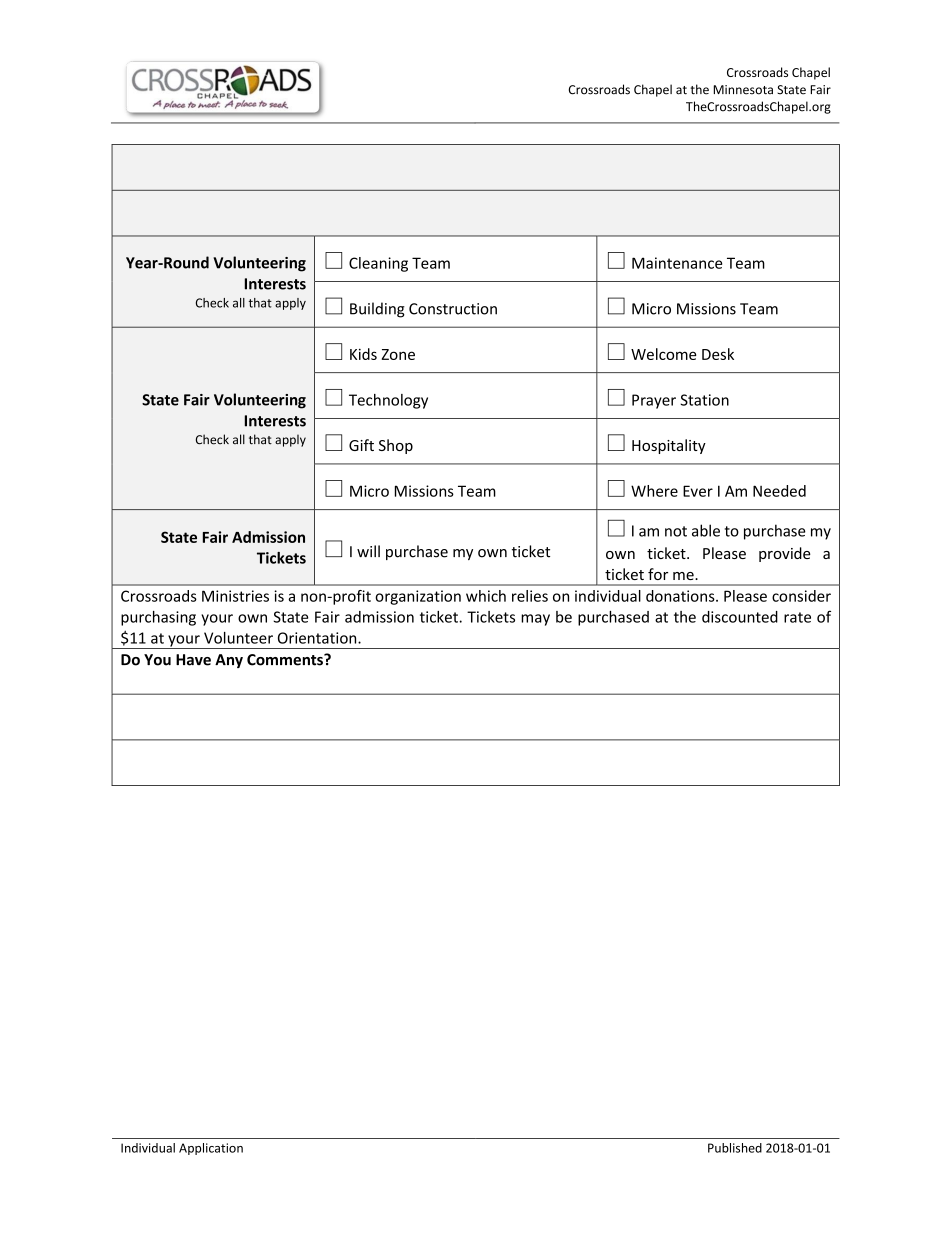 The width and height of the screenshot is (952, 1233). What do you see at coordinates (453, 309) in the screenshot?
I see `Construction` at bounding box center [453, 309].
